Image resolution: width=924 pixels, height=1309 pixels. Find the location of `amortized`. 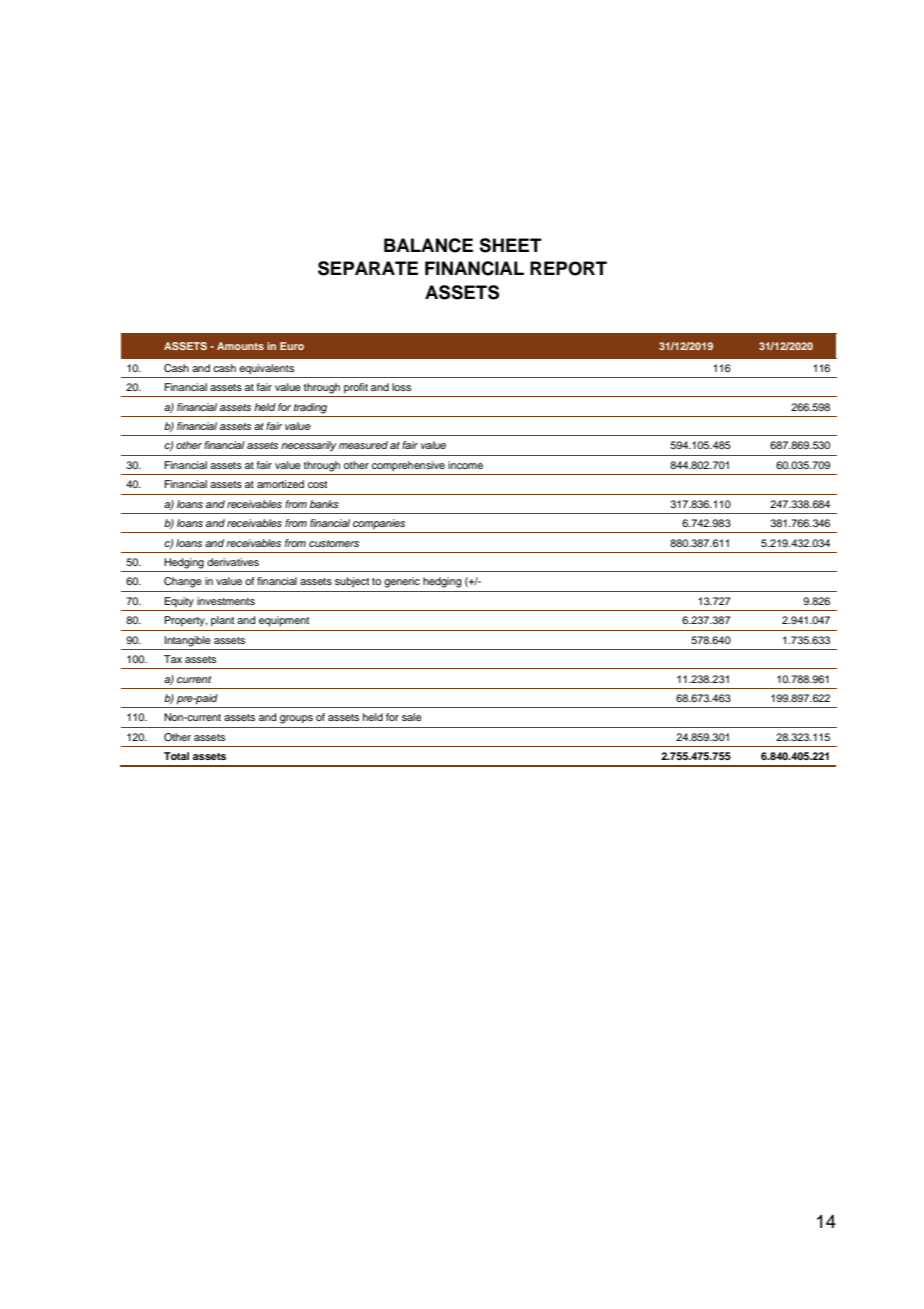

amortized is located at coordinates (280, 484).
